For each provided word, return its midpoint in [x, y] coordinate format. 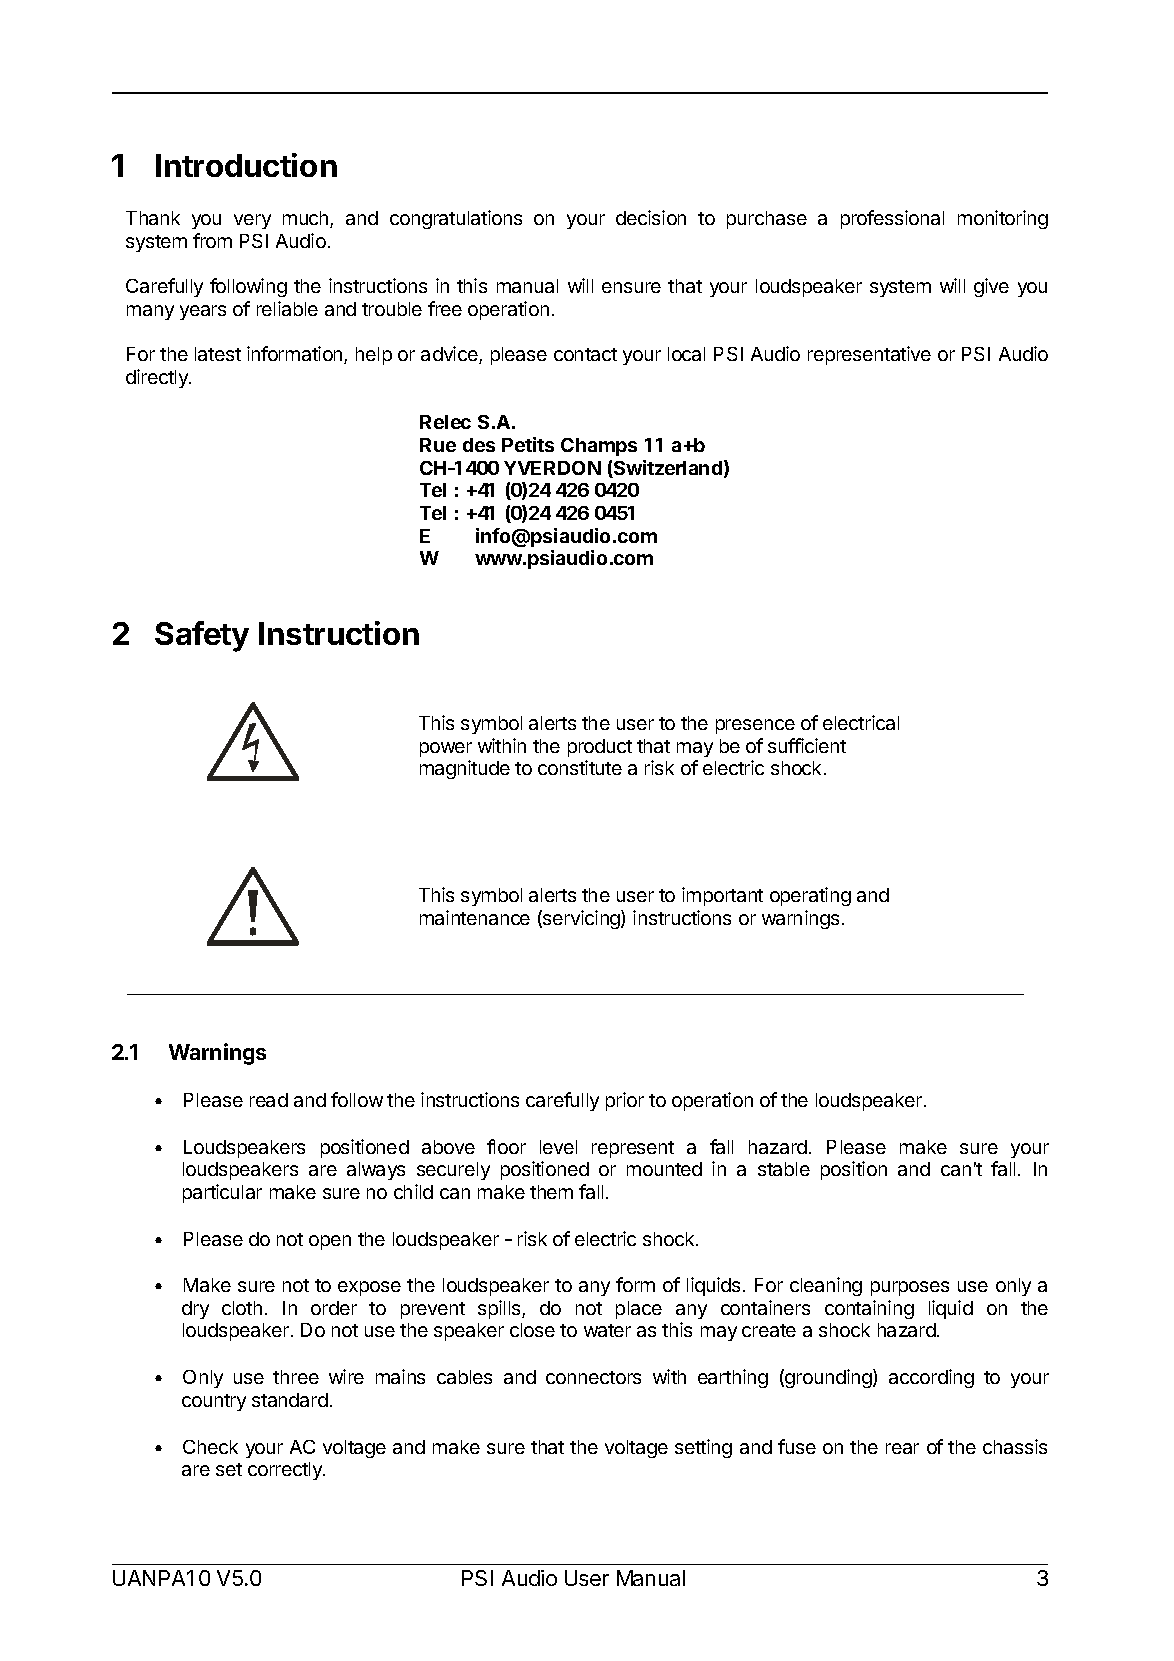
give [991, 287]
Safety [202, 636]
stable [784, 1169]
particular [222, 1193]
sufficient [807, 745]
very [252, 221]
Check [210, 1447]
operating [810, 896]
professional [892, 219]
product [600, 748]
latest [218, 354]
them [551, 1192]
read [269, 1100]
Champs [599, 447]
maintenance [475, 917]
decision [651, 217]
